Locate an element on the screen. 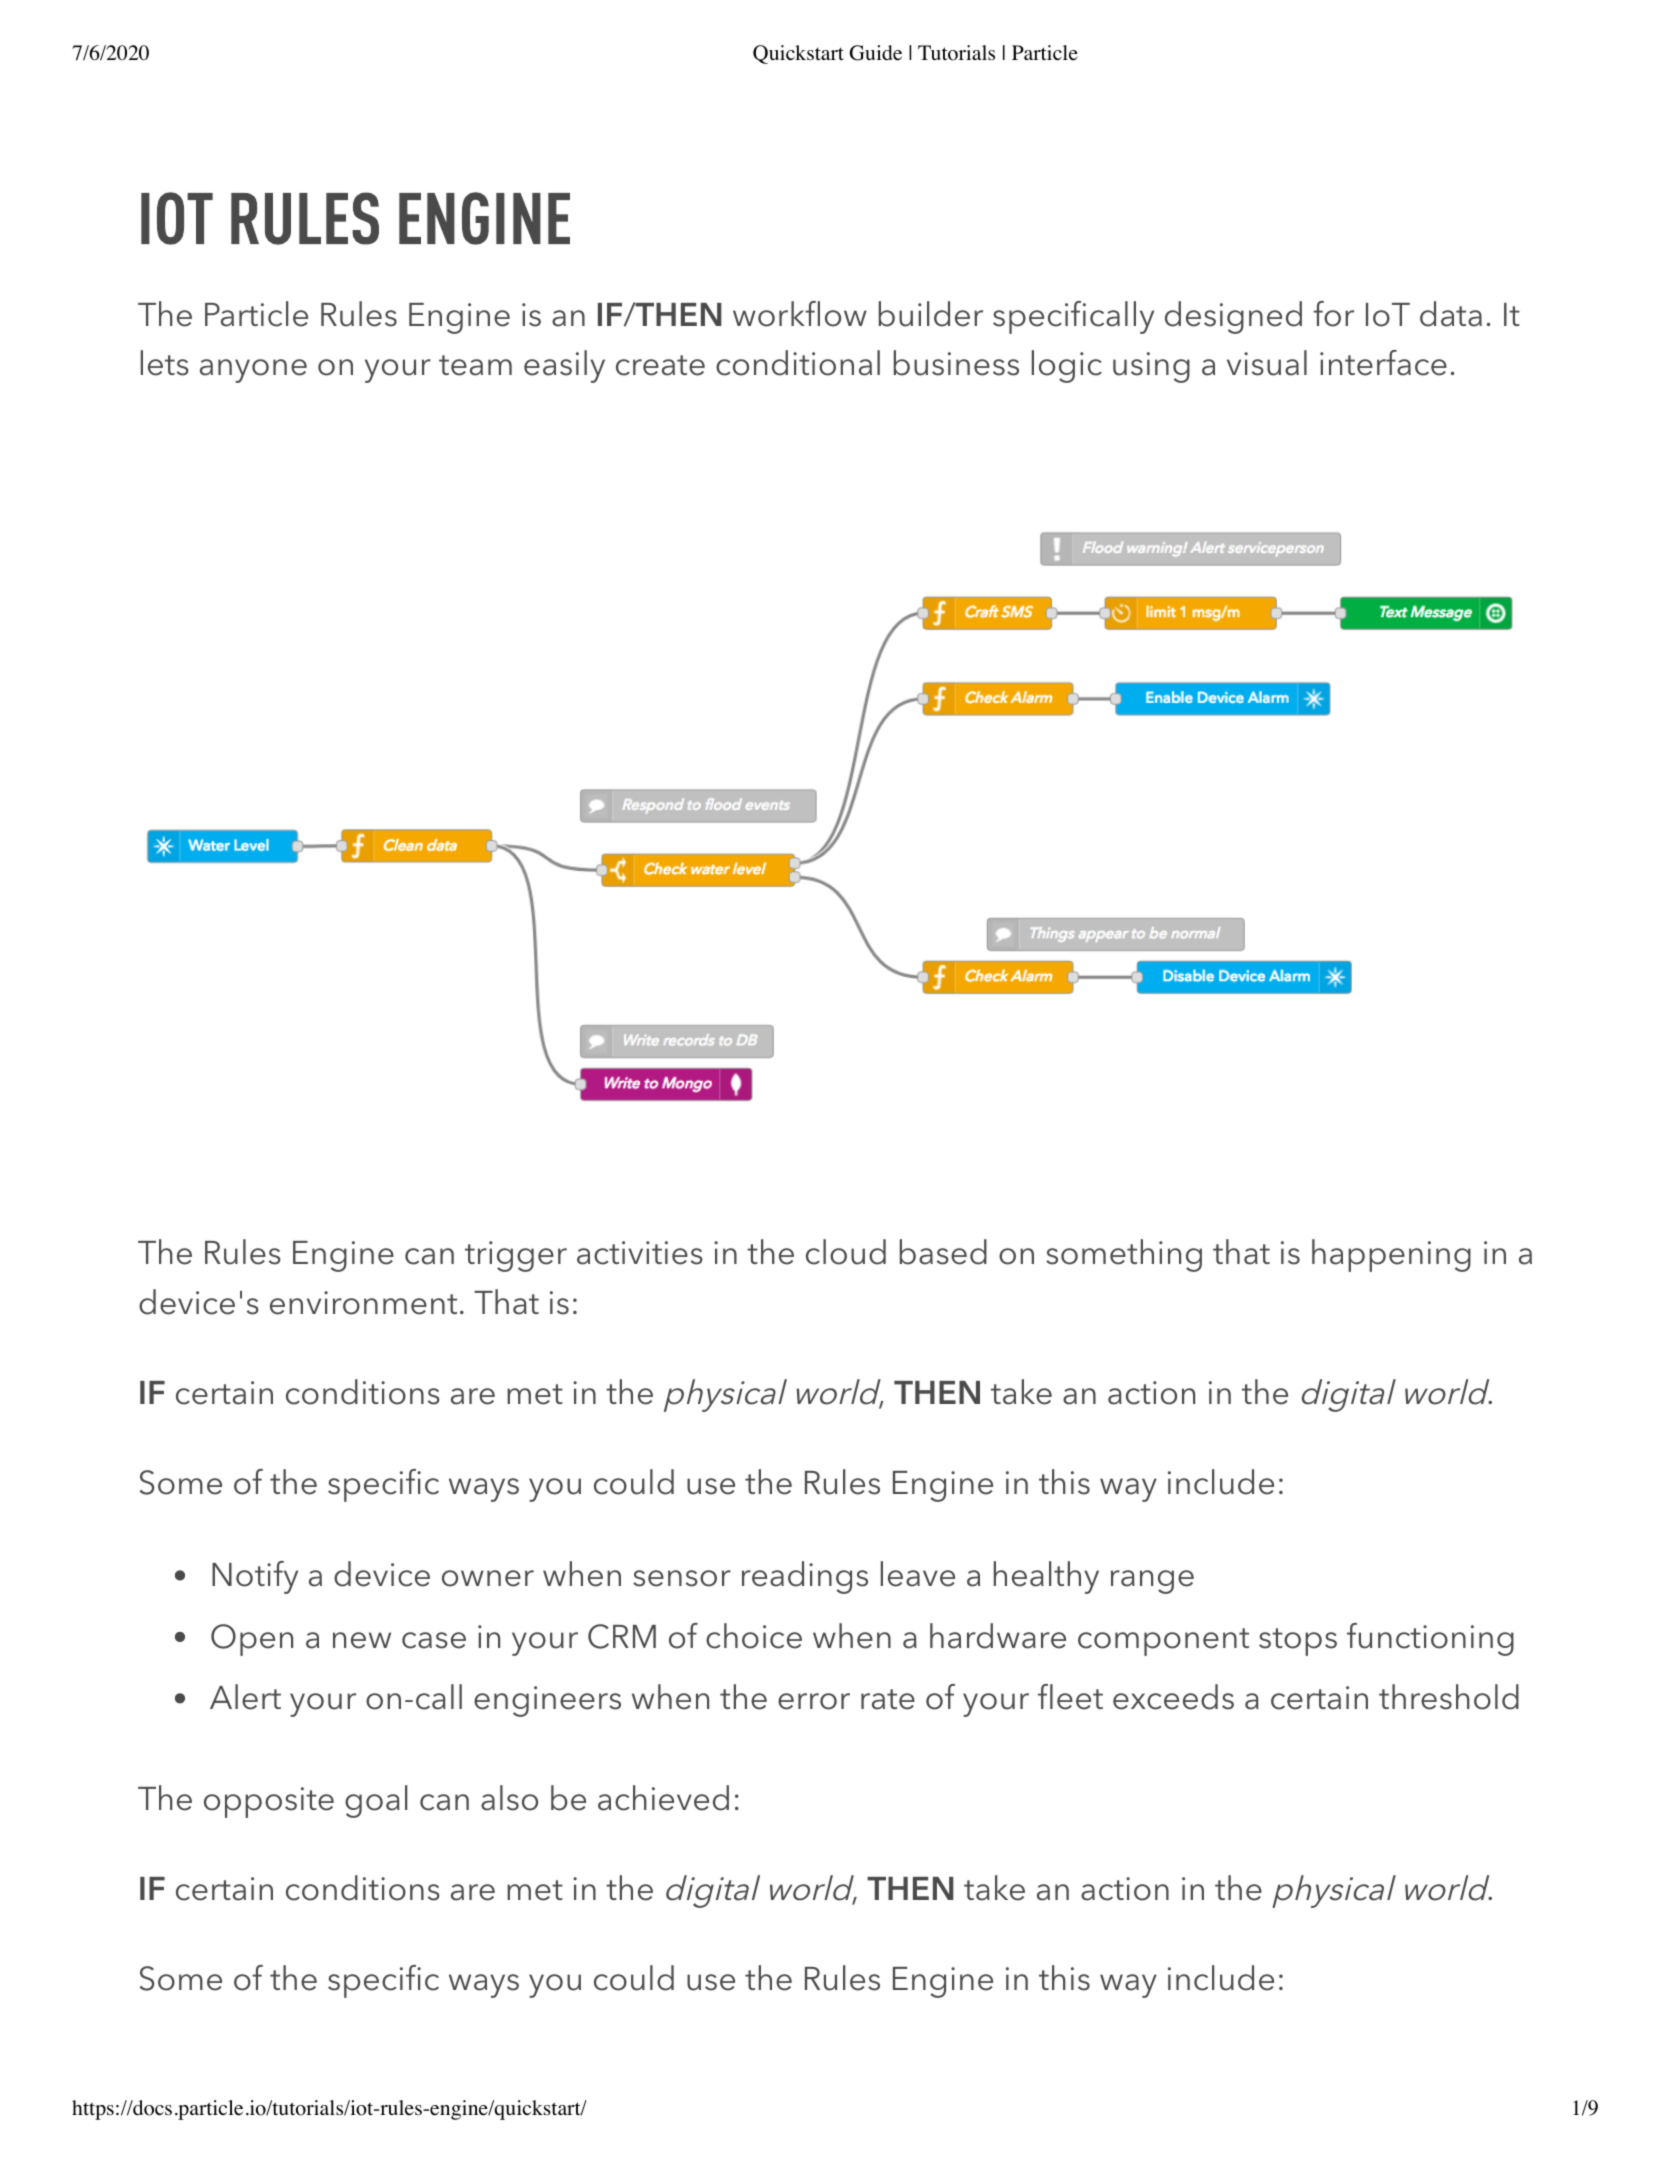 The width and height of the screenshot is (1671, 2162). anyone is located at coordinates (253, 371).
